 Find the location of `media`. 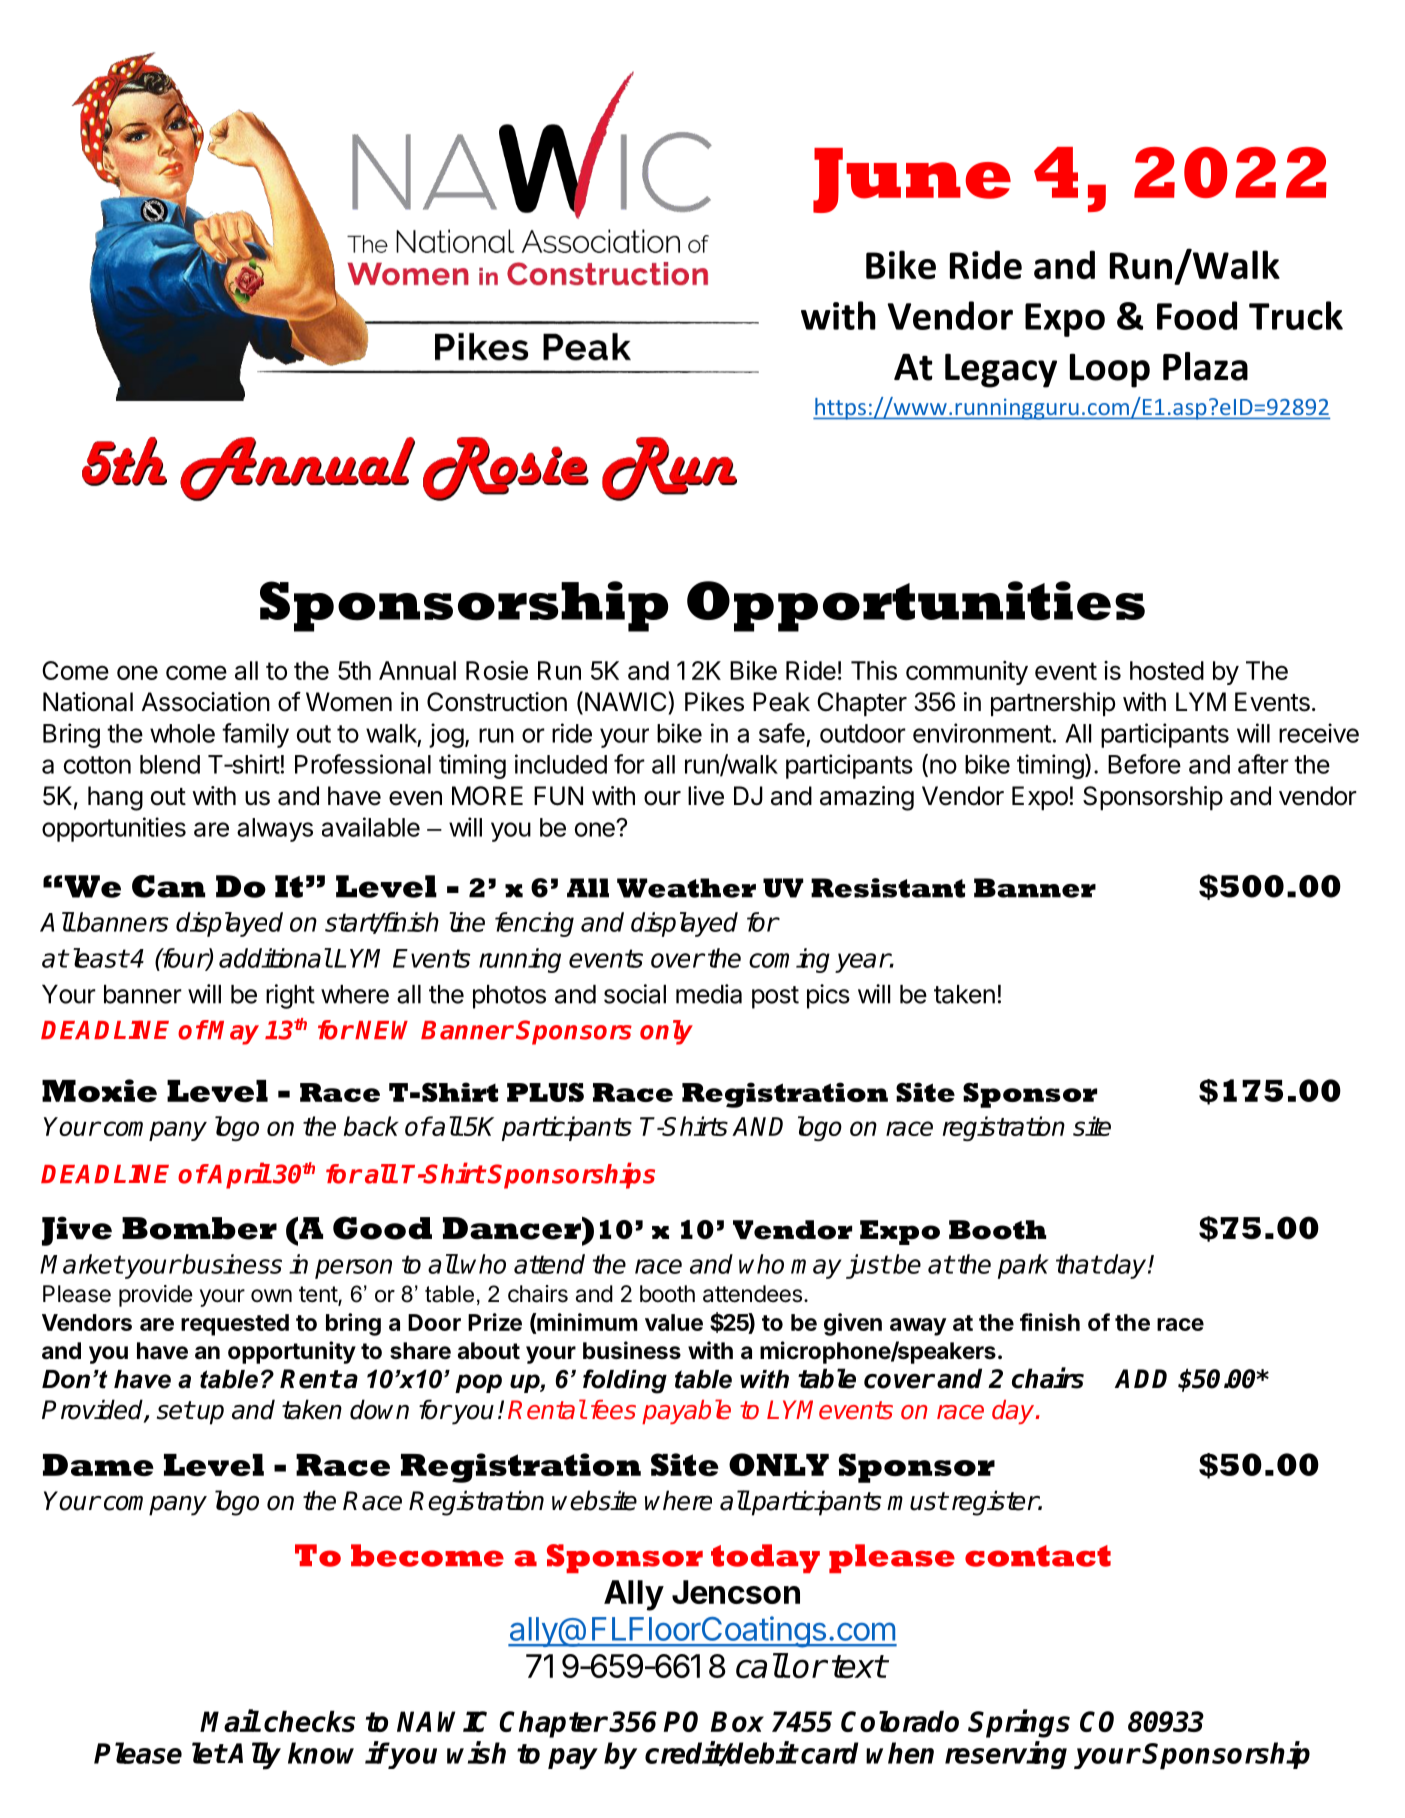

media is located at coordinates (709, 994).
